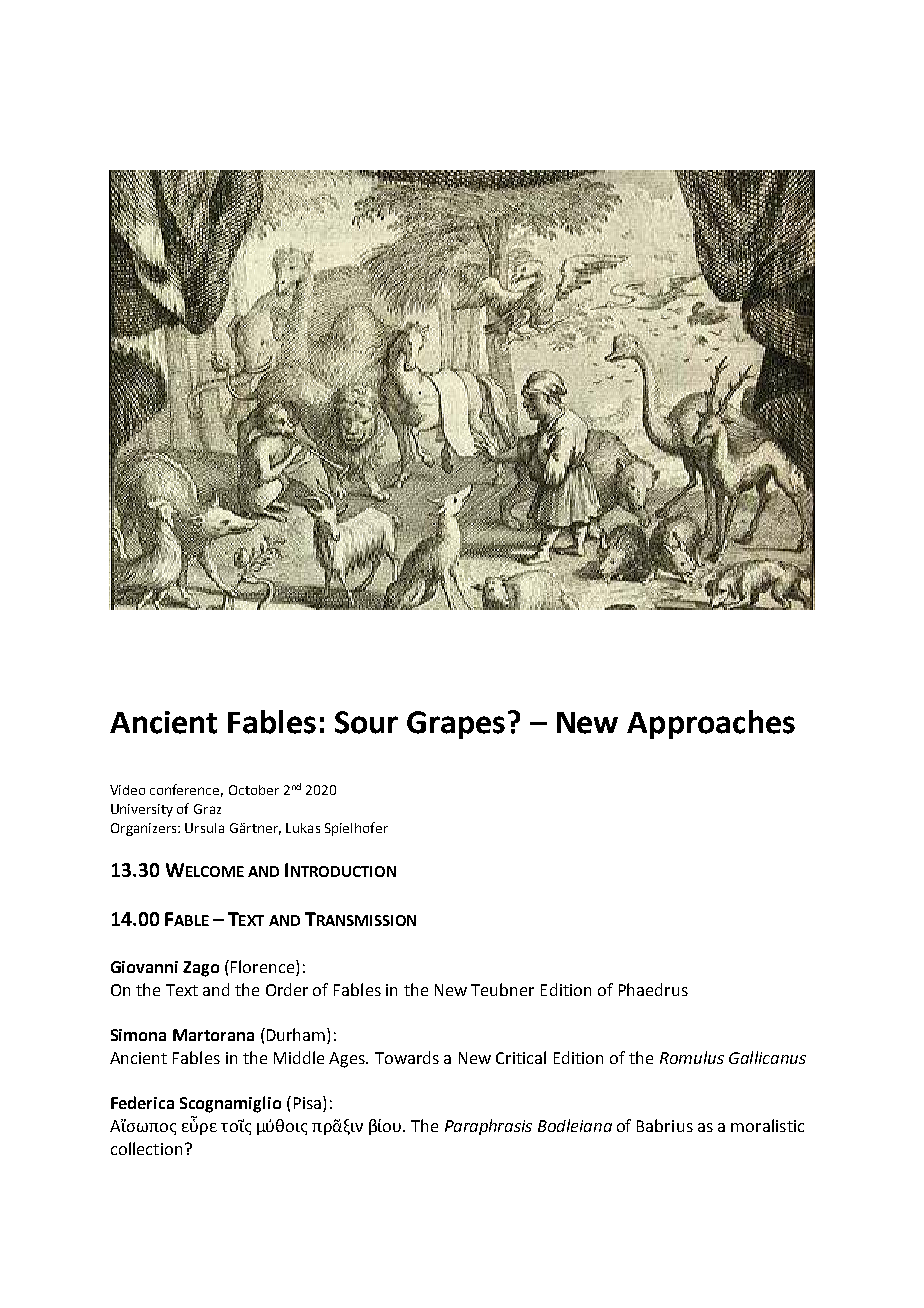 Image resolution: width=924 pixels, height=1308 pixels. What do you see at coordinates (456, 725) in the document?
I see `Grapes` at bounding box center [456, 725].
